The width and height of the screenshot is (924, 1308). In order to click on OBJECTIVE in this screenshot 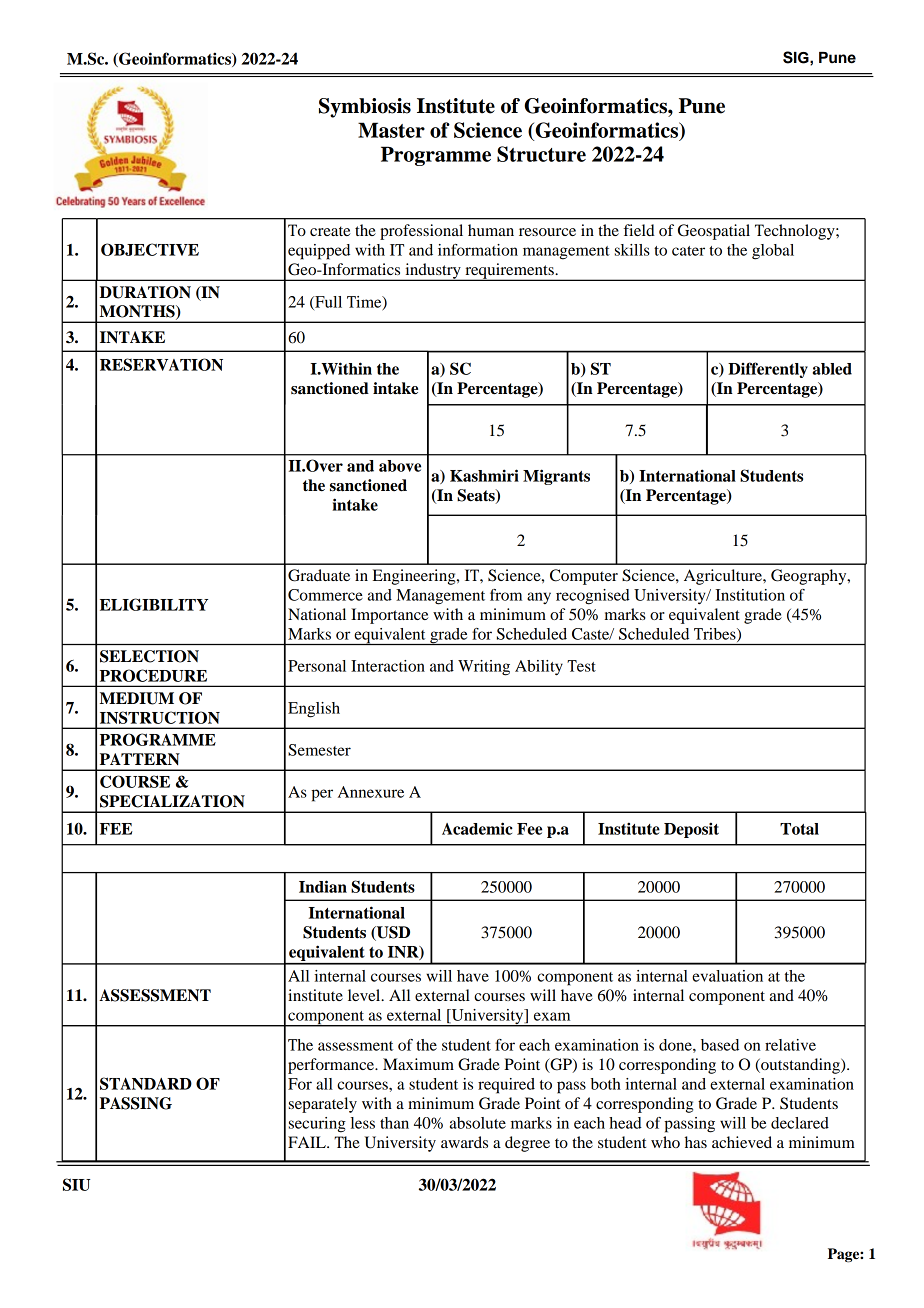, I will do `click(150, 249)`.
